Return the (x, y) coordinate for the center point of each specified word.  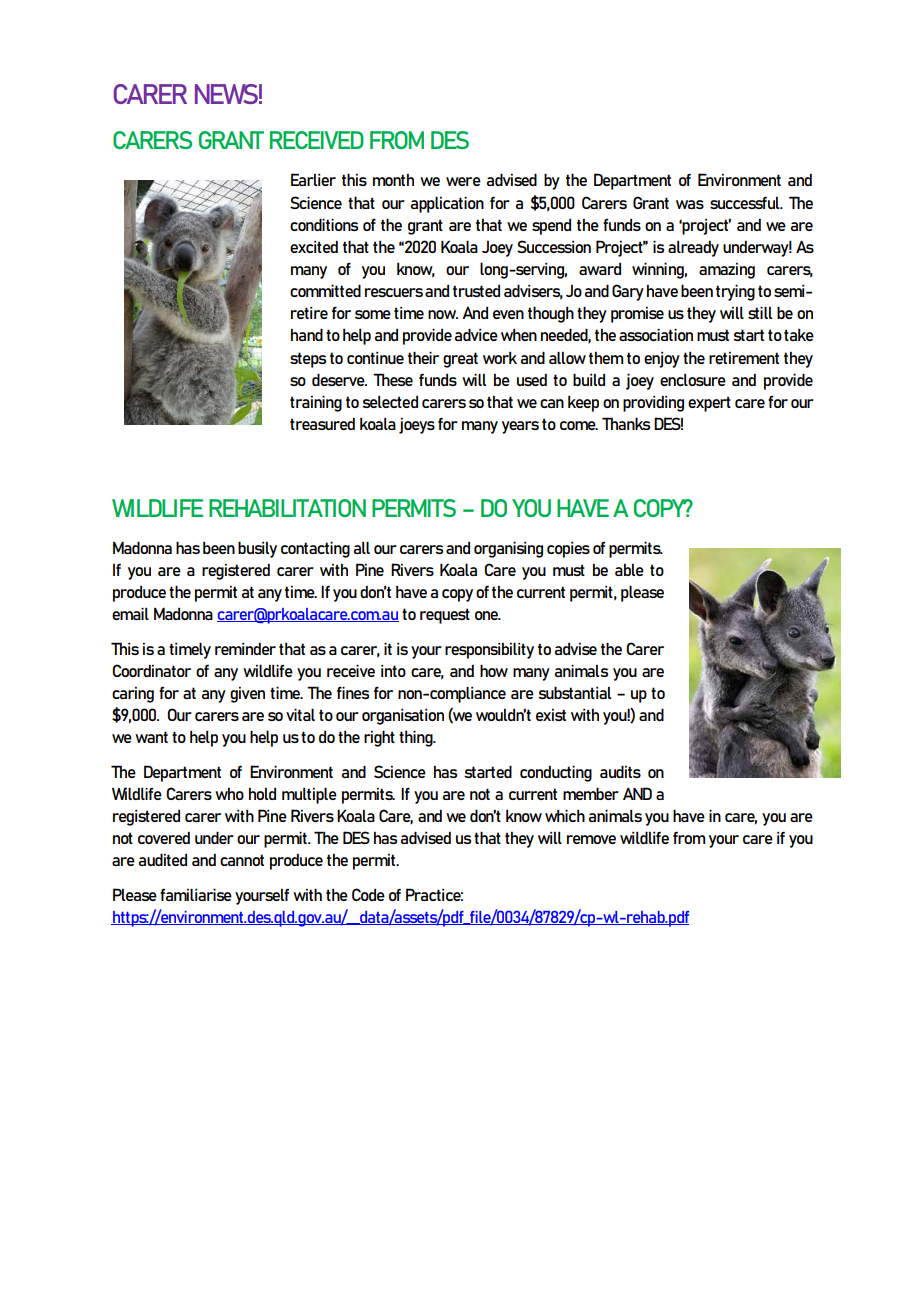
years (520, 427)
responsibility (489, 650)
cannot (242, 860)
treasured (322, 424)
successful (746, 203)
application (447, 204)
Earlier (313, 179)
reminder (245, 649)
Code (368, 894)
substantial (574, 692)
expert (709, 404)
